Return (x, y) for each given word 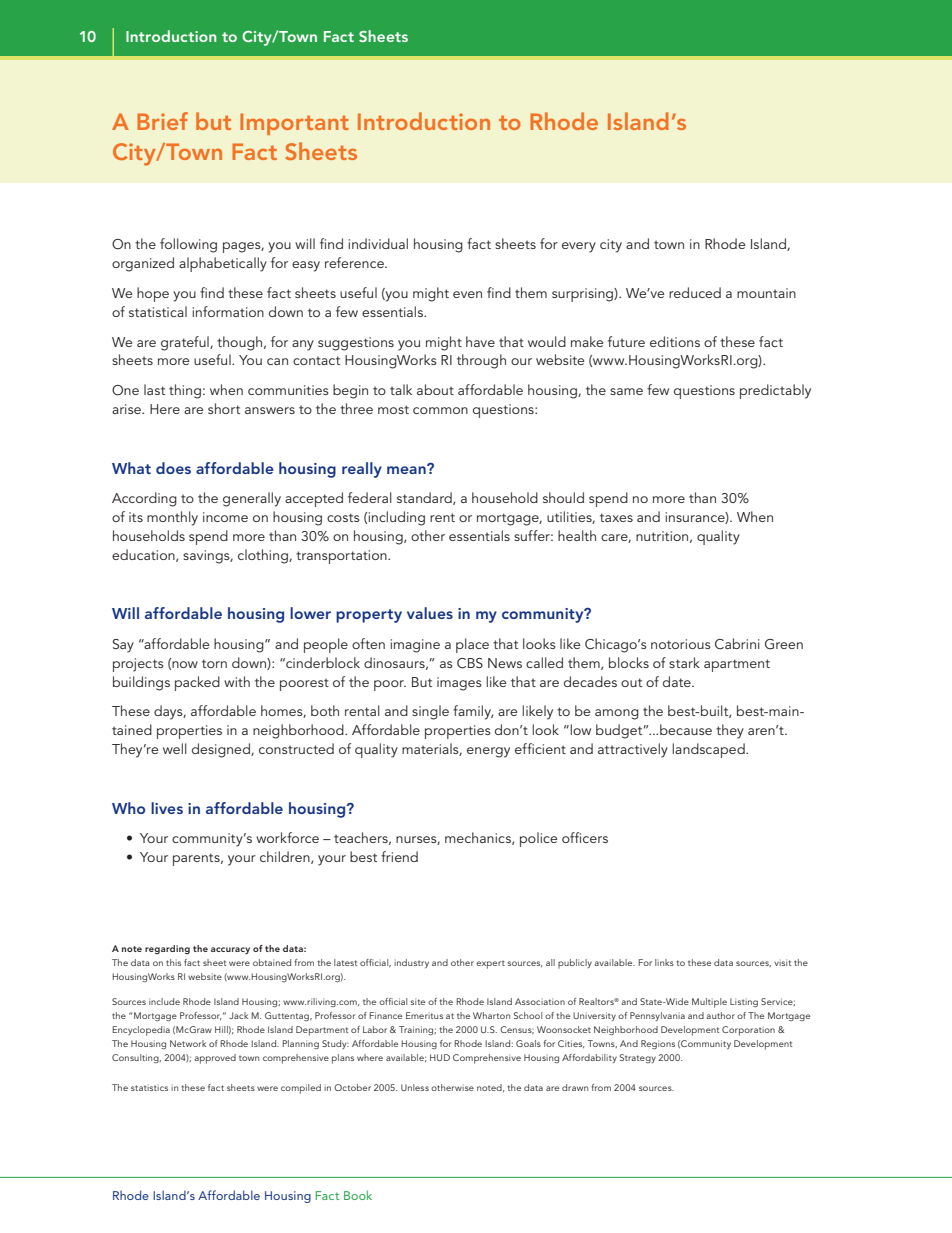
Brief (162, 121)
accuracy (230, 950)
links (664, 962)
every (579, 247)
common (440, 410)
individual (378, 243)
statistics (149, 1087)
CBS (470, 663)
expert (490, 964)
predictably (775, 391)
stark (684, 662)
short (224, 408)
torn (214, 663)
